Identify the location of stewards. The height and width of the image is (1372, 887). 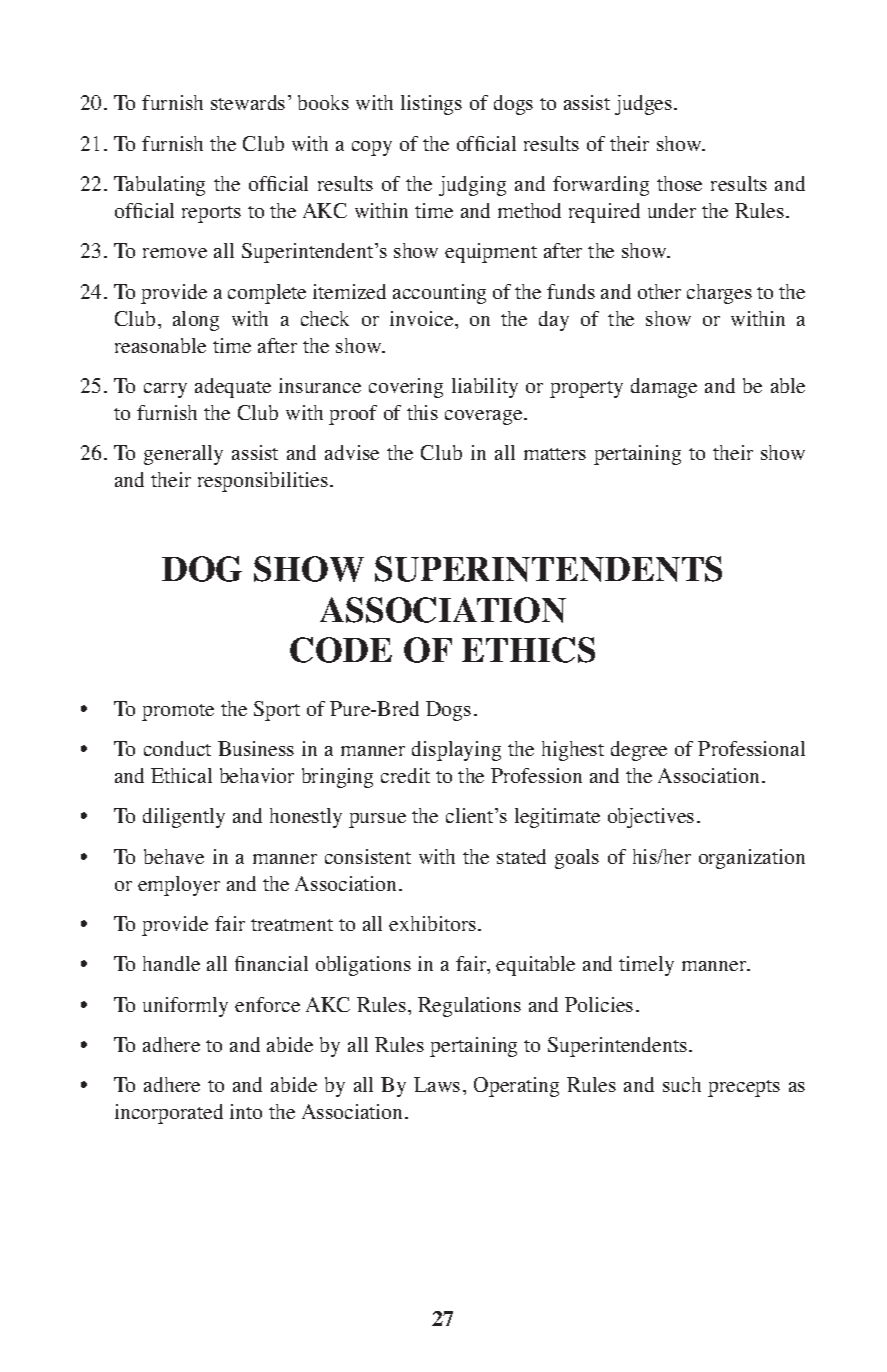
(248, 102).
